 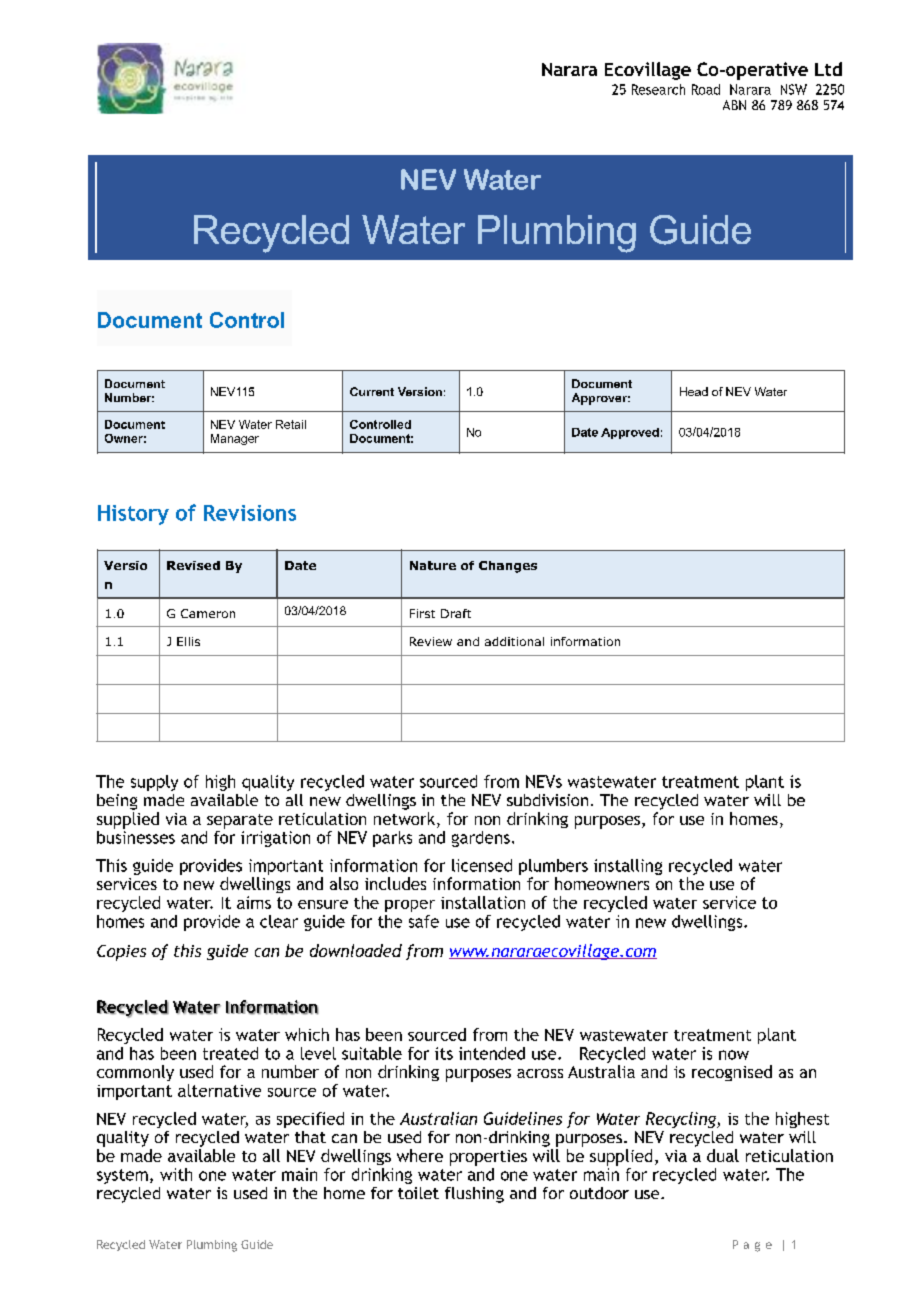 I want to click on flushing, so click(x=474, y=1195).
